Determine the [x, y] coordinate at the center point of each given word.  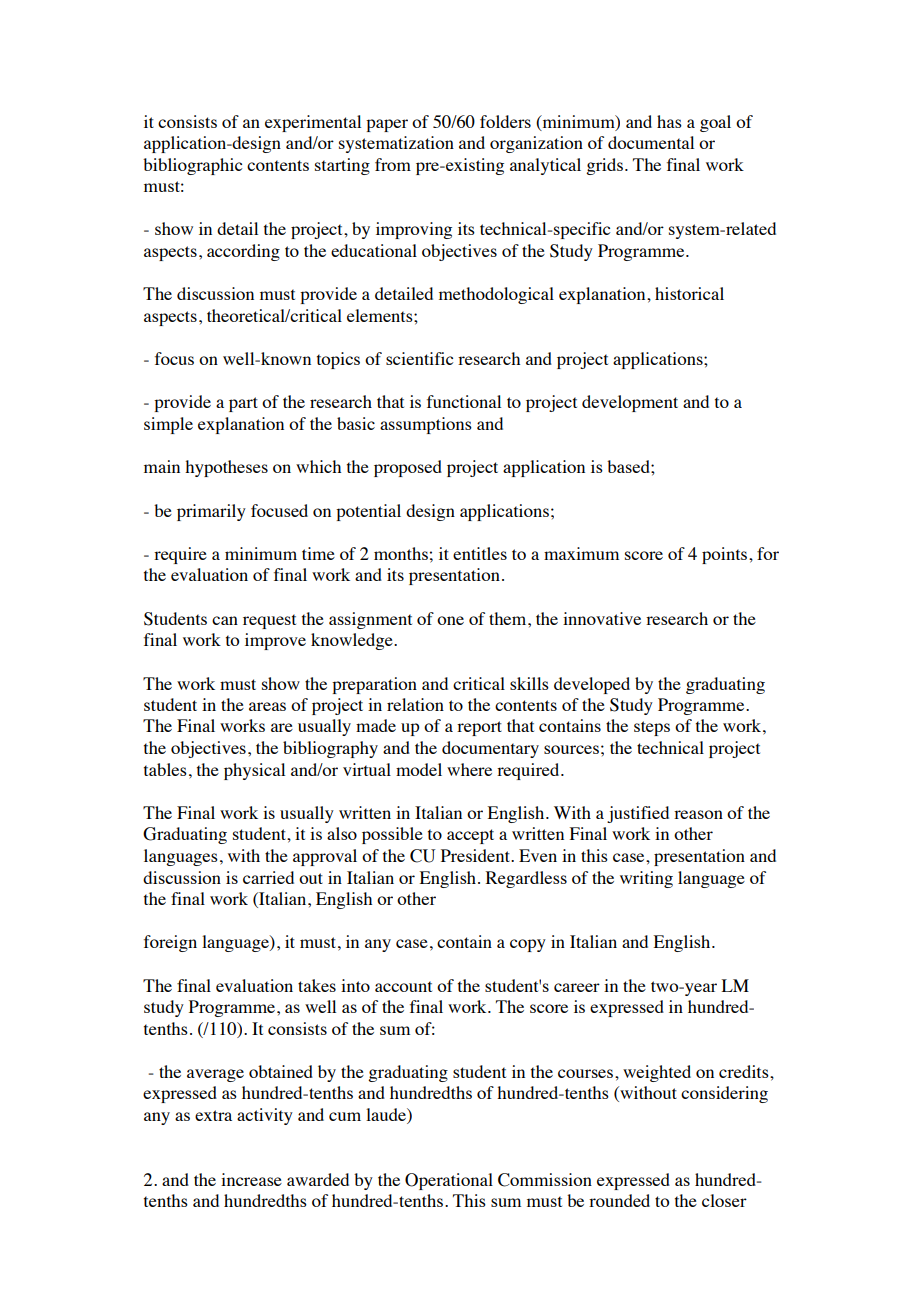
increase [251, 1179]
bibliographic [192, 166]
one [450, 620]
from [393, 164]
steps [652, 728]
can [225, 620]
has [669, 121]
